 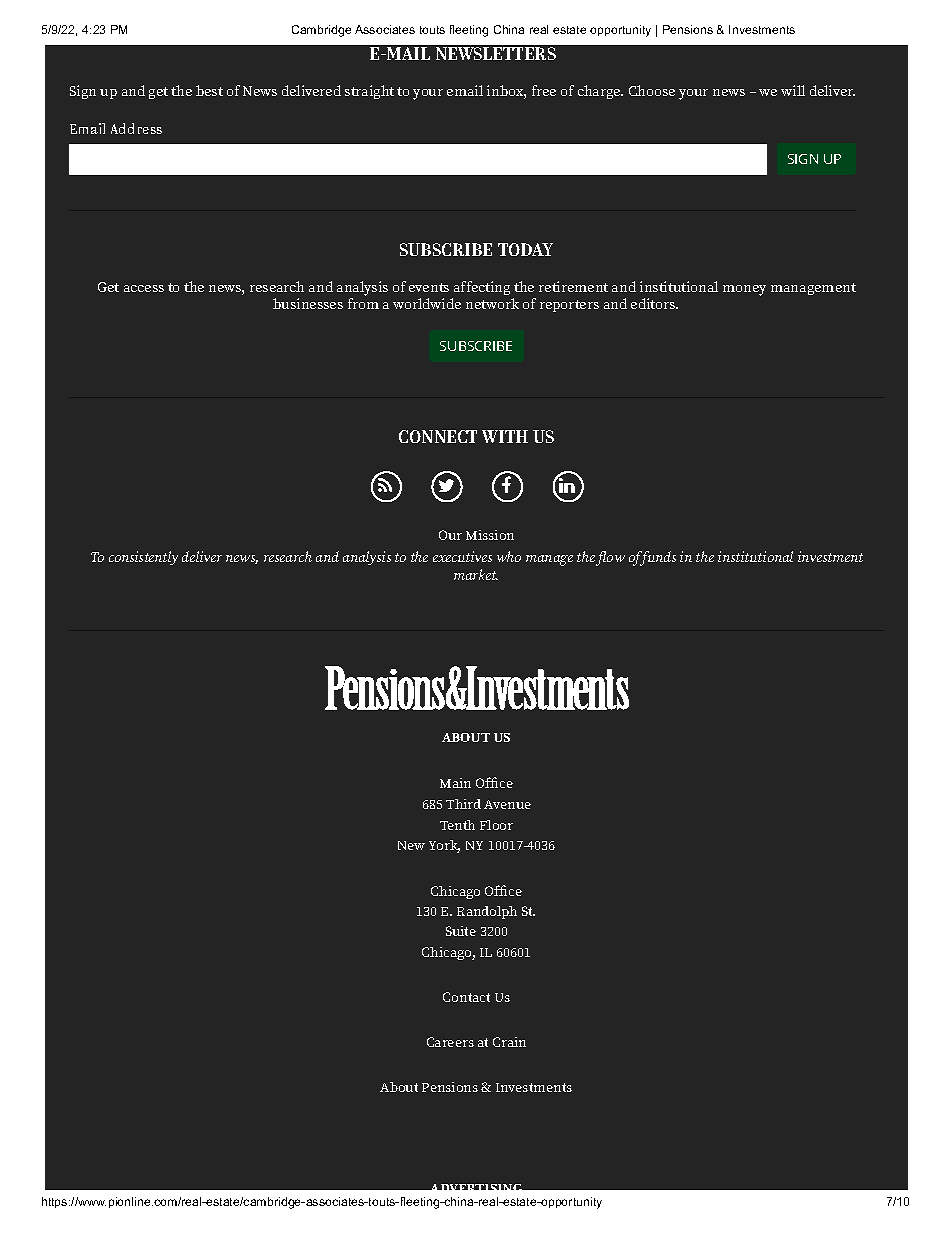 What do you see at coordinates (438, 436) in the image?
I see `CONNECT` at bounding box center [438, 436].
